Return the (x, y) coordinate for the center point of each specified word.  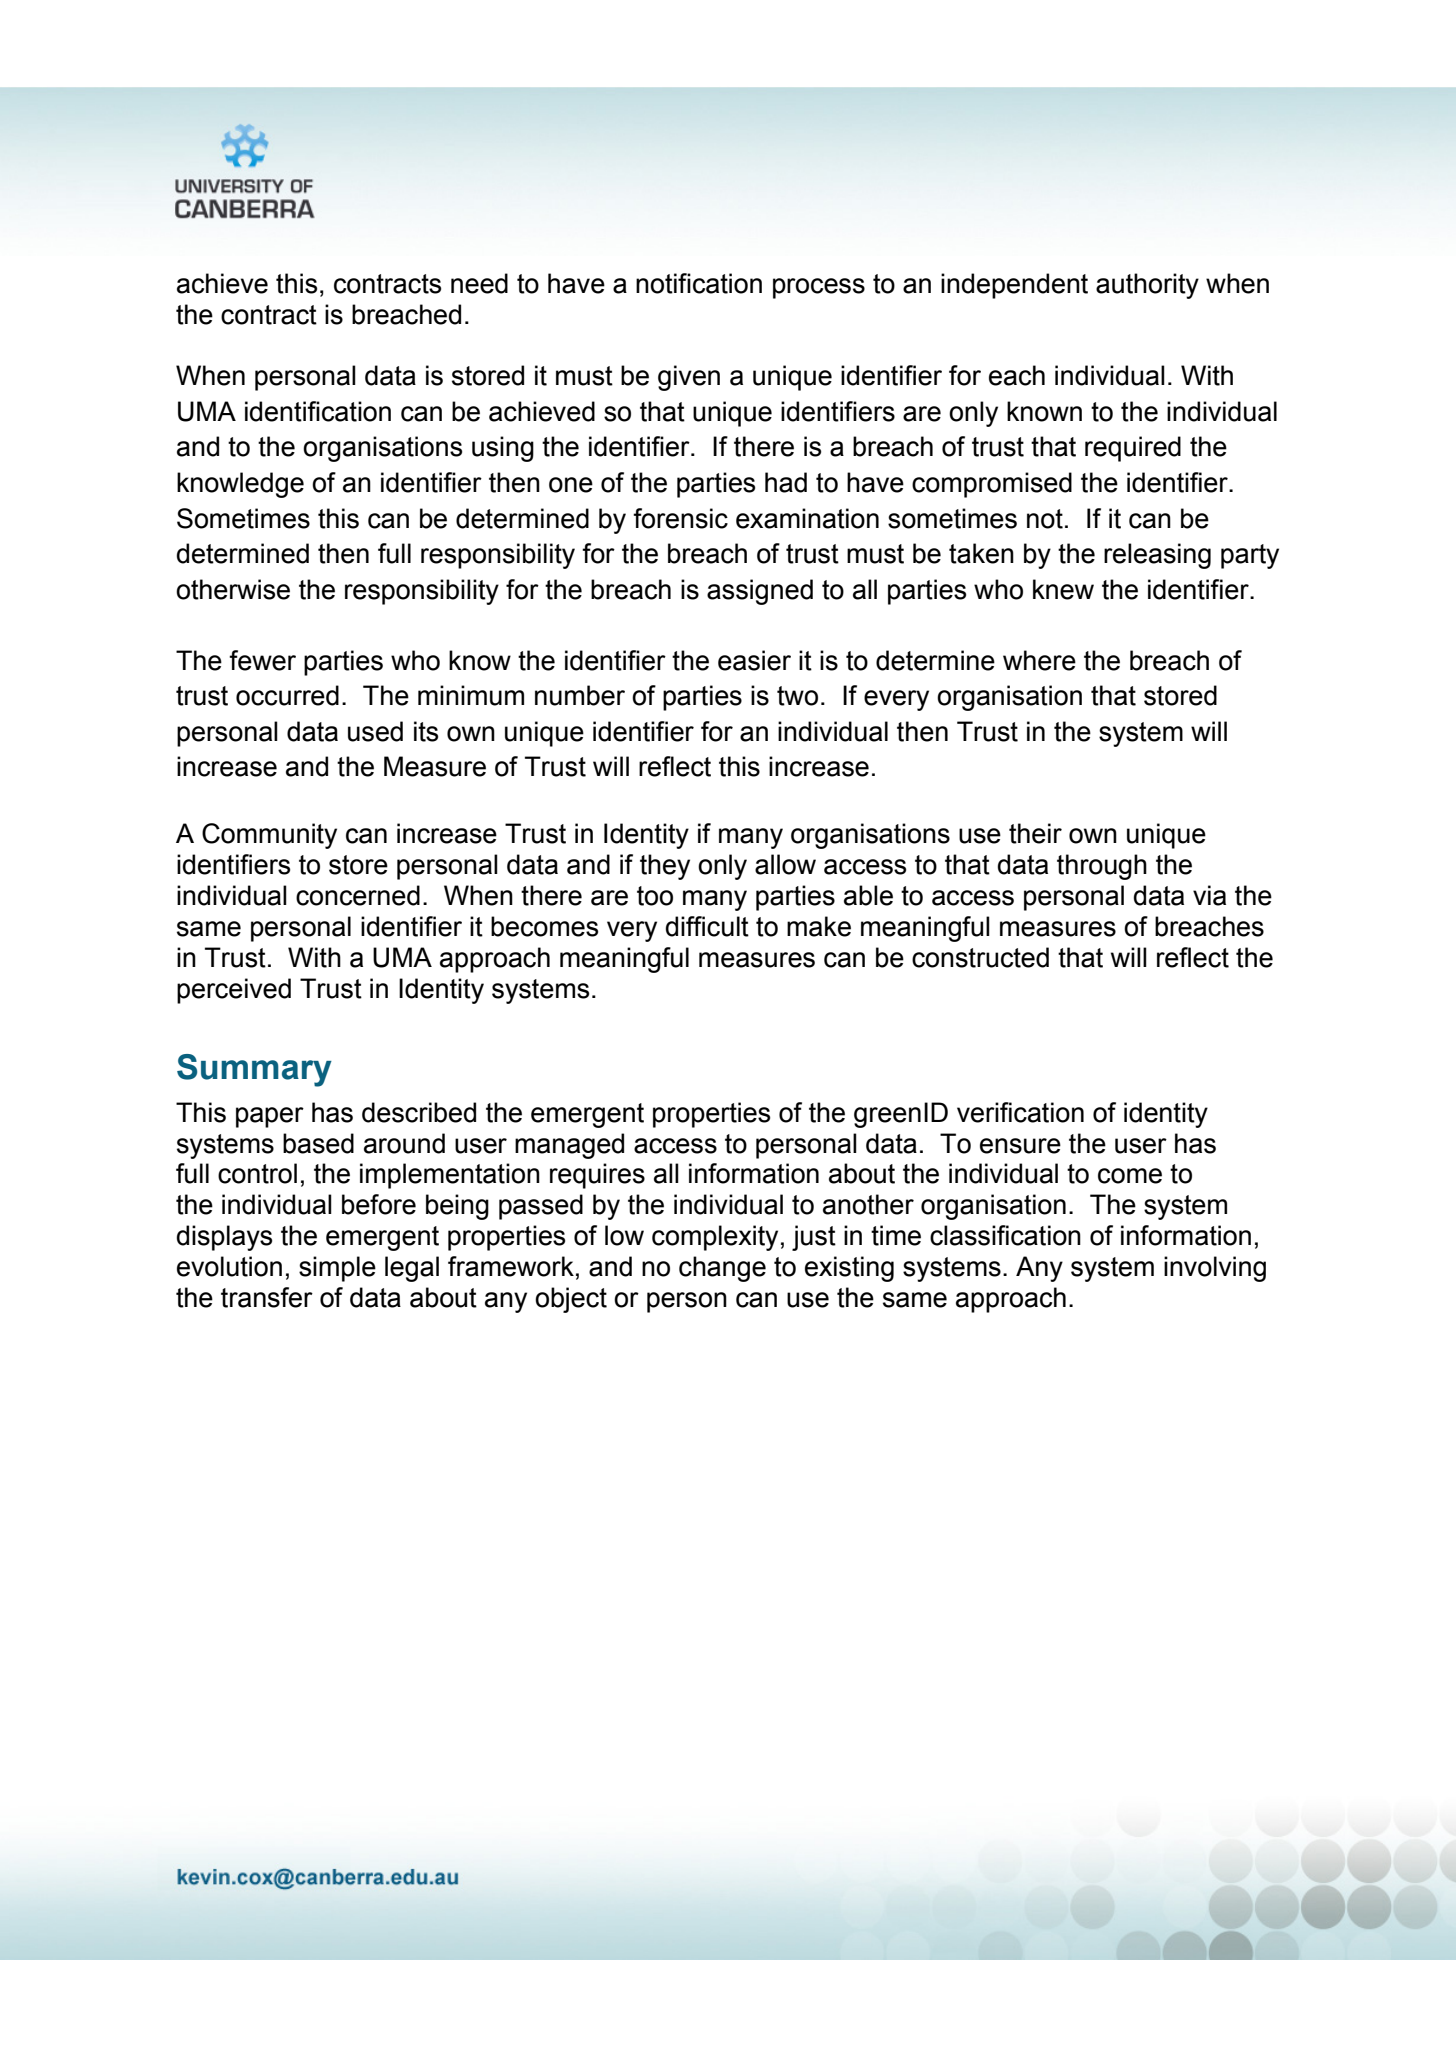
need (479, 283)
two (797, 696)
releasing (1157, 556)
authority (1147, 286)
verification (1020, 1112)
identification (318, 411)
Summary (254, 1070)
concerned (358, 895)
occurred (287, 695)
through (1102, 867)
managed (569, 1146)
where (1039, 660)
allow (785, 864)
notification (699, 283)
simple (337, 1269)
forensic (680, 518)
